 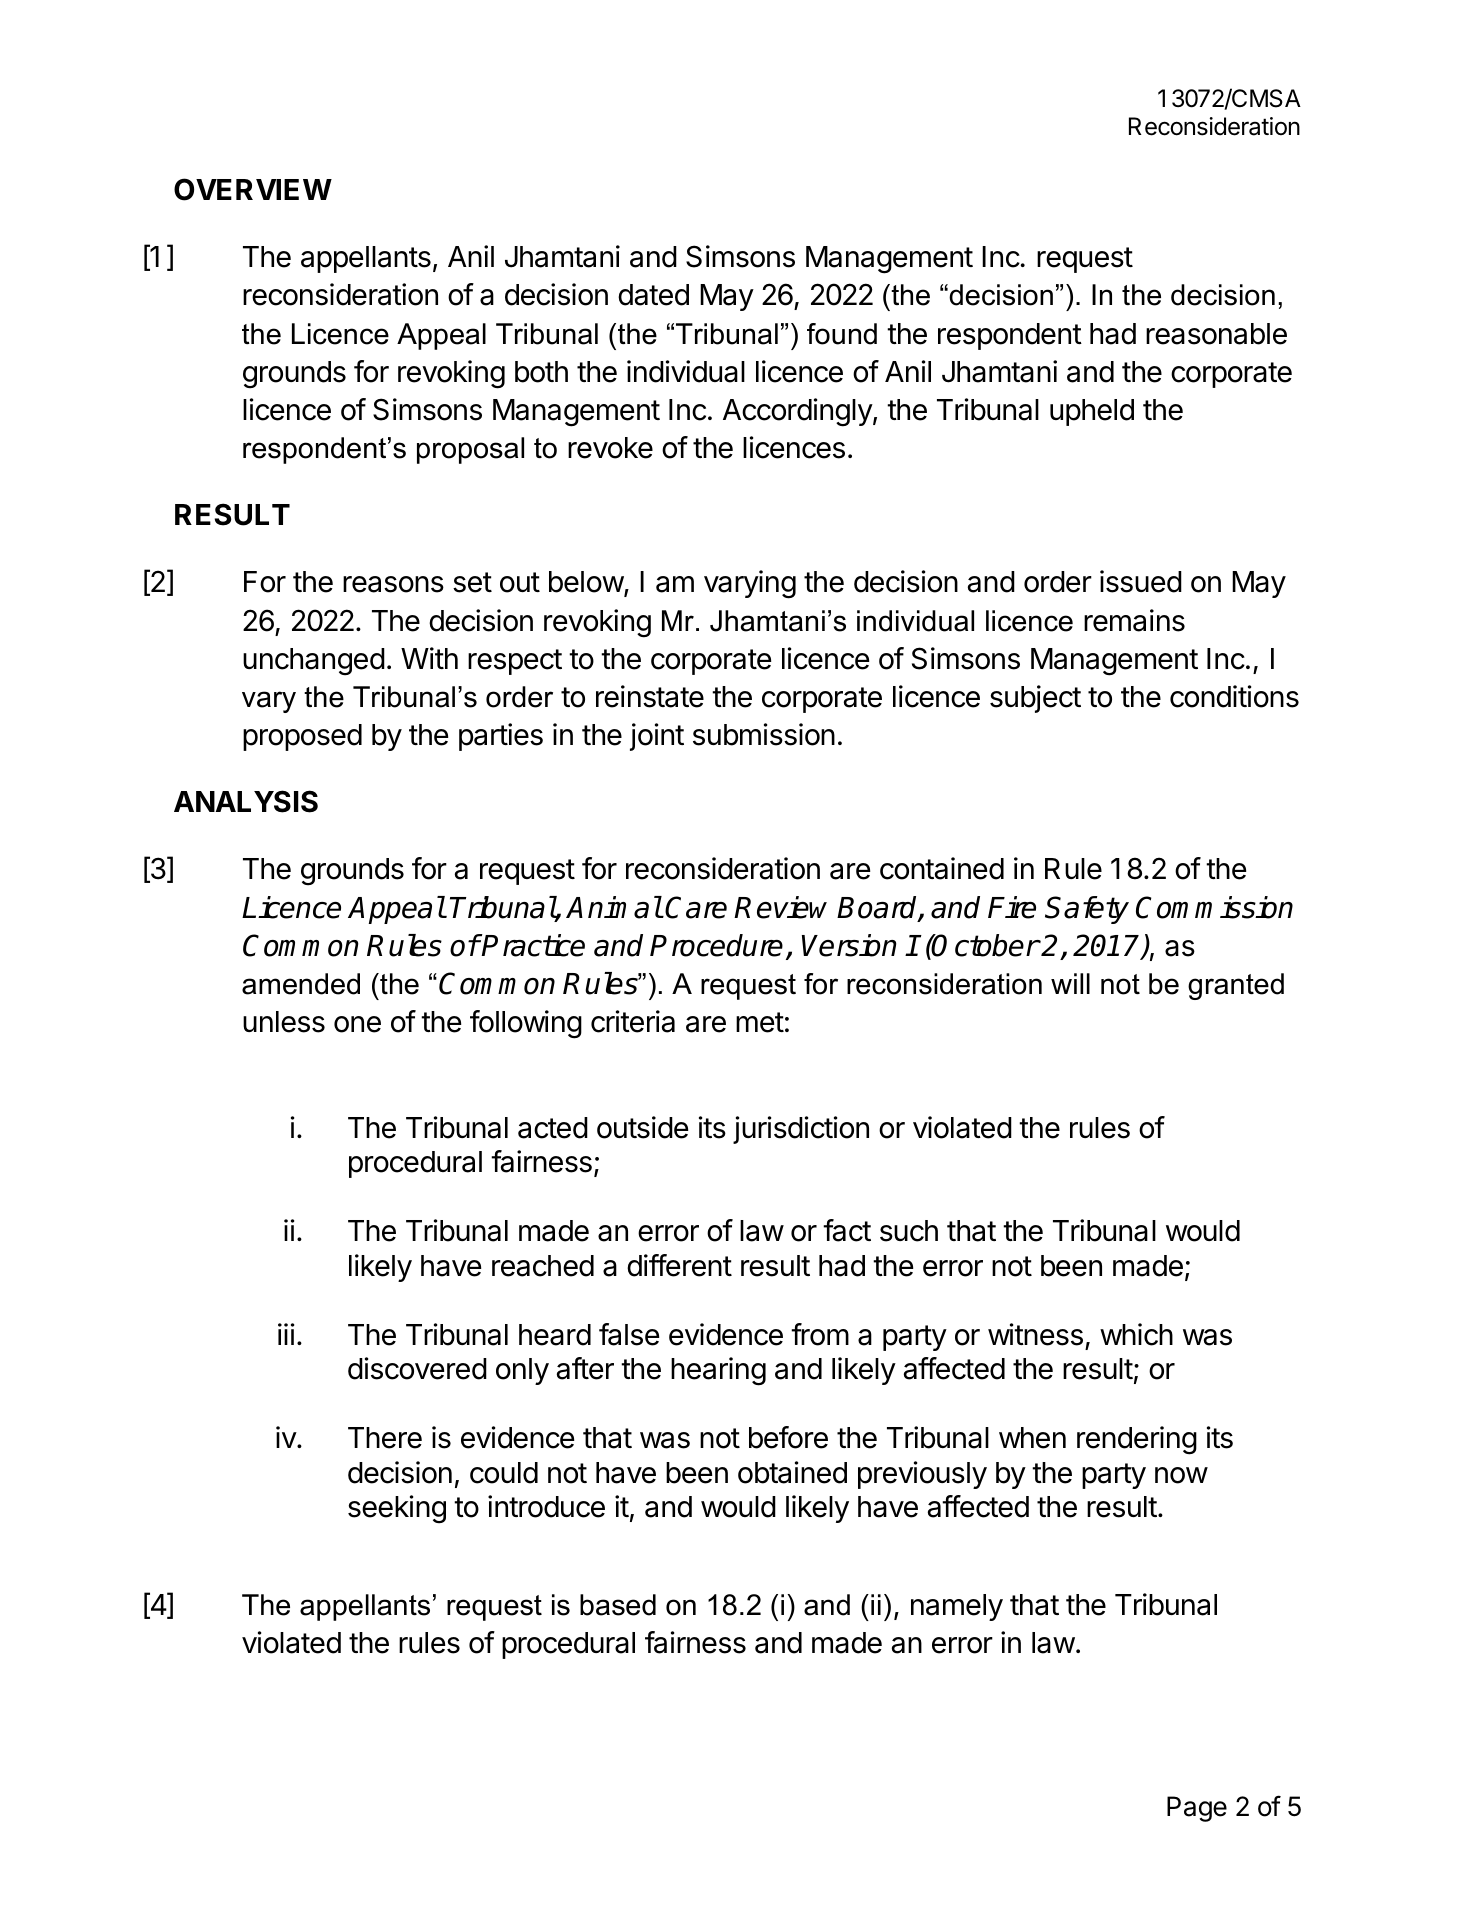 I want to click on Safety, so click(x=1087, y=910).
